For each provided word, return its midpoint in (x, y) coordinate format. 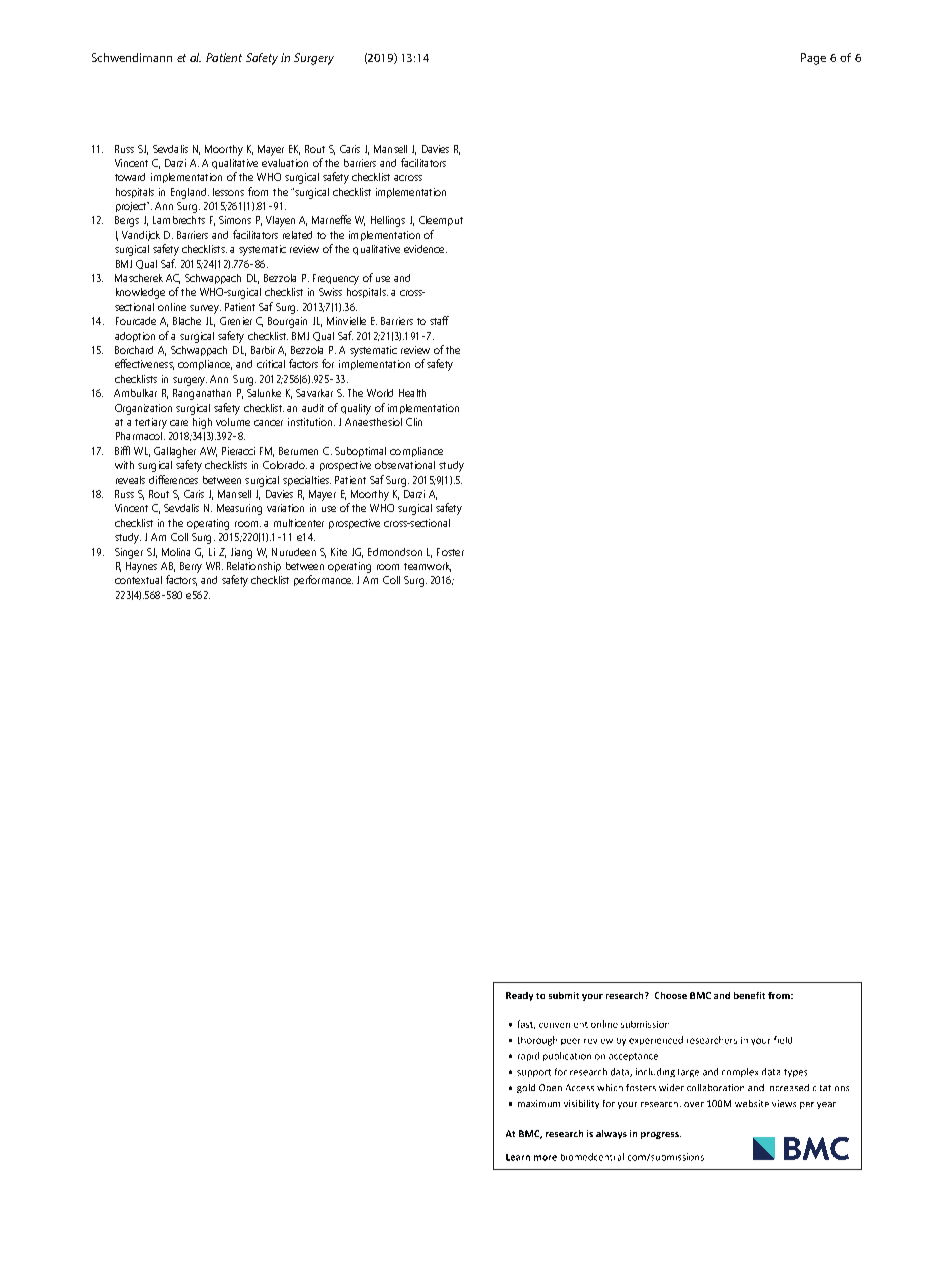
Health (412, 393)
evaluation (285, 163)
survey (205, 309)
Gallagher (175, 452)
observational (405, 465)
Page (813, 59)
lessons (228, 192)
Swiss (330, 292)
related (297, 235)
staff (439, 320)
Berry (191, 567)
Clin (414, 422)
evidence (425, 249)
